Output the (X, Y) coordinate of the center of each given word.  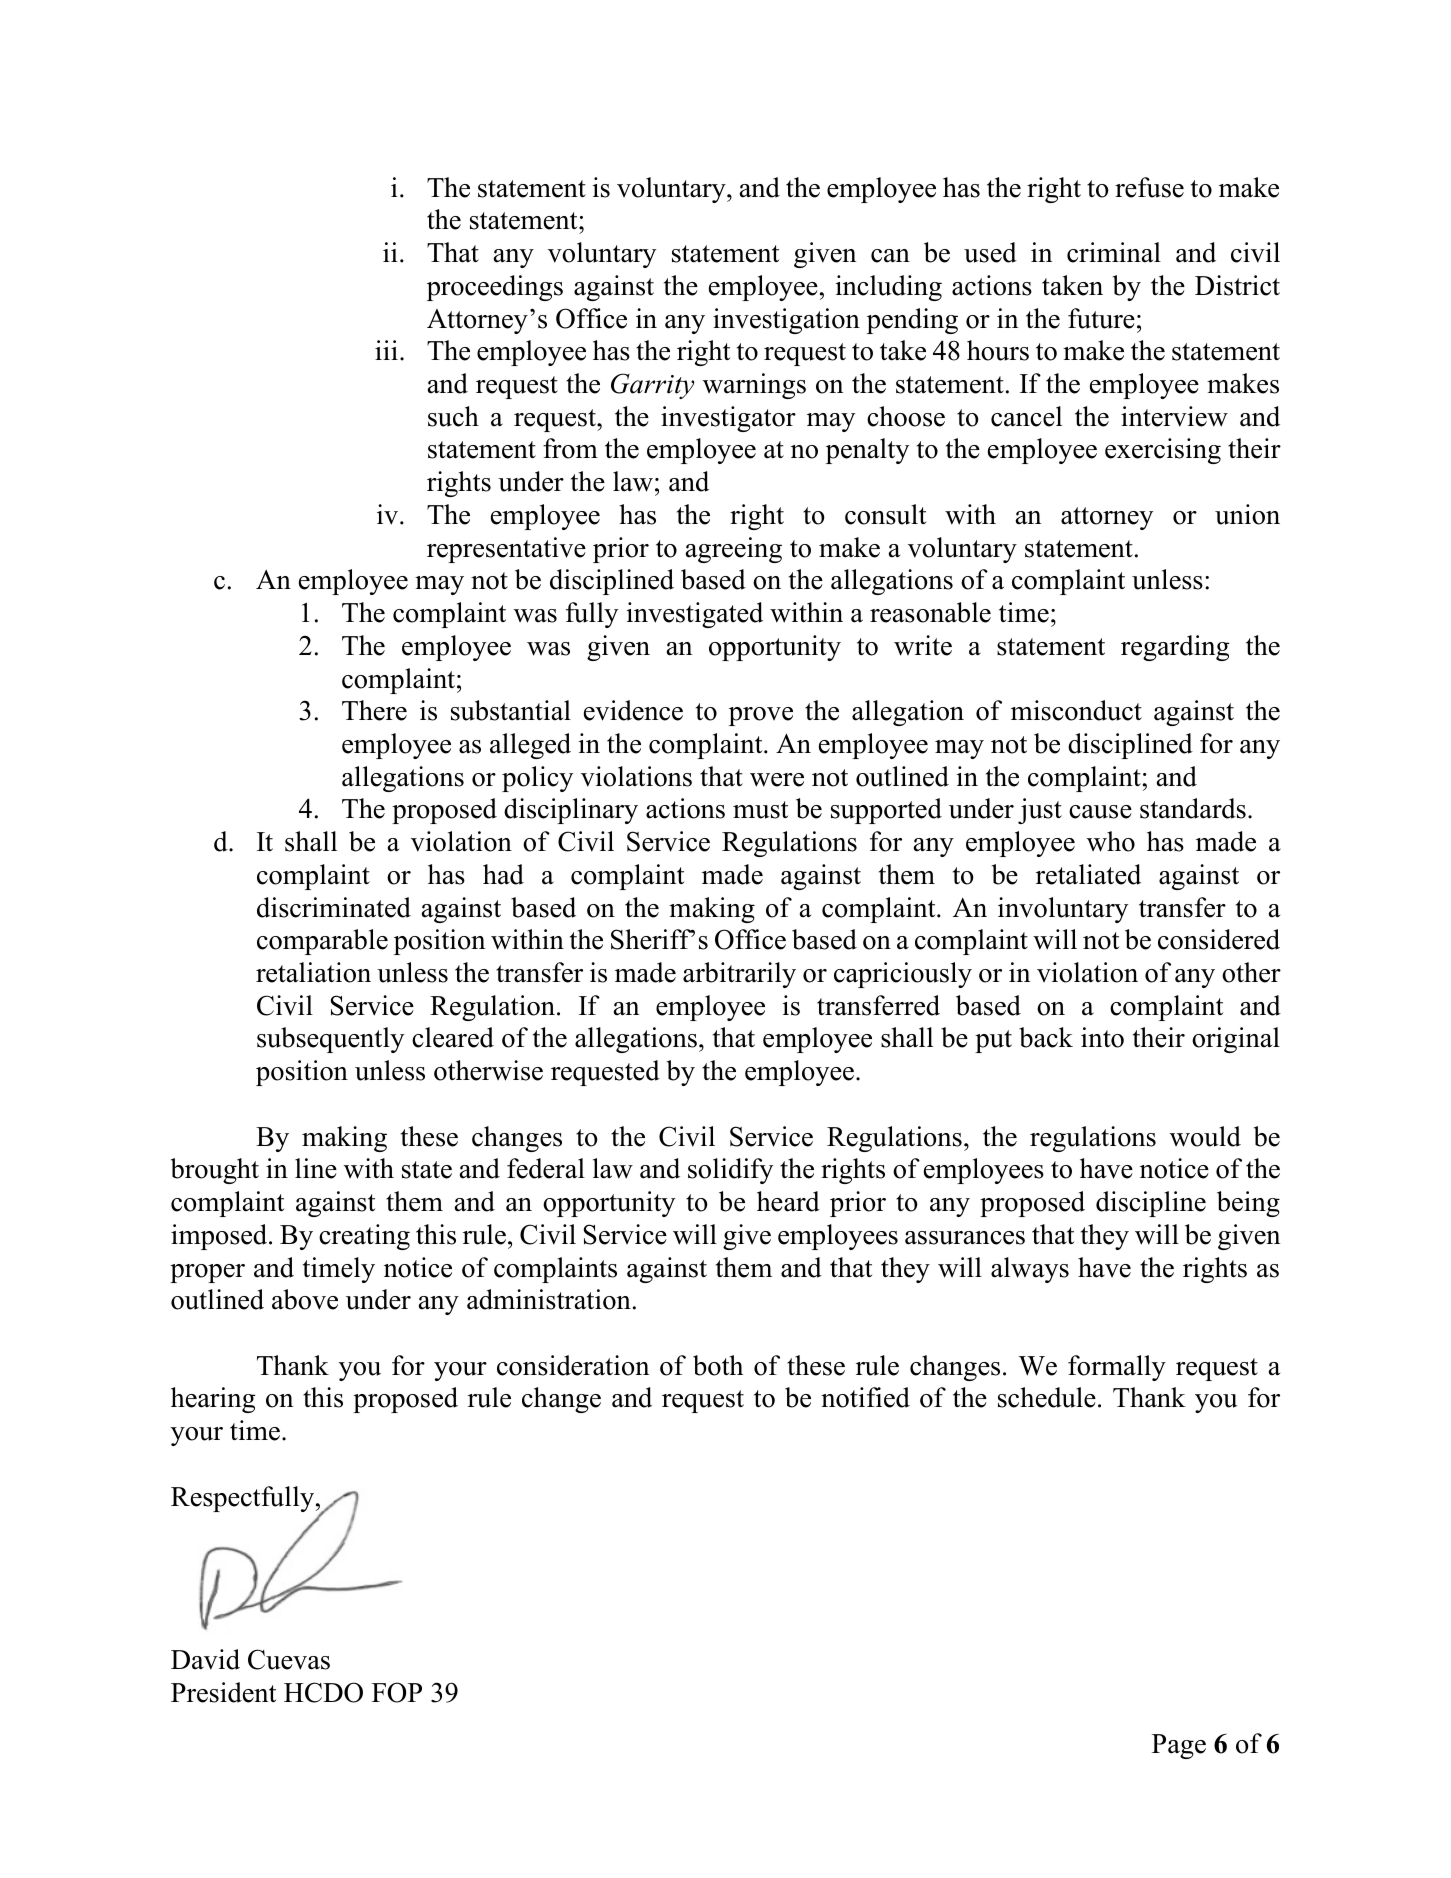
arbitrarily (739, 975)
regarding (1175, 648)
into (1102, 1037)
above (305, 1299)
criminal (1114, 252)
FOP (397, 1692)
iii (386, 350)
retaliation (313, 972)
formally (1117, 1368)
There (374, 710)
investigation (786, 321)
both (718, 1365)
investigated (695, 615)
